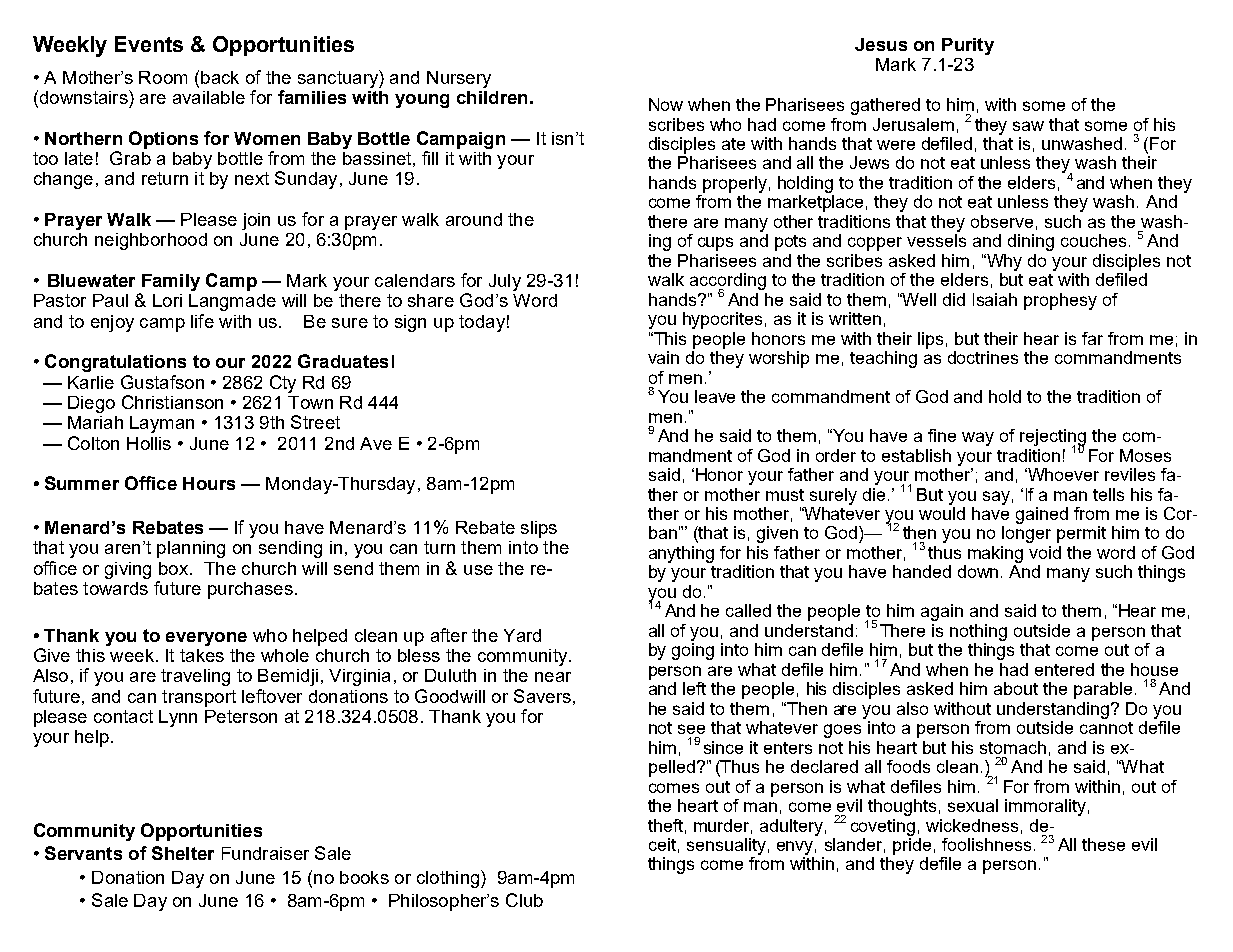 The height and width of the document is (952, 1233). I want to click on Shelter, so click(183, 853).
